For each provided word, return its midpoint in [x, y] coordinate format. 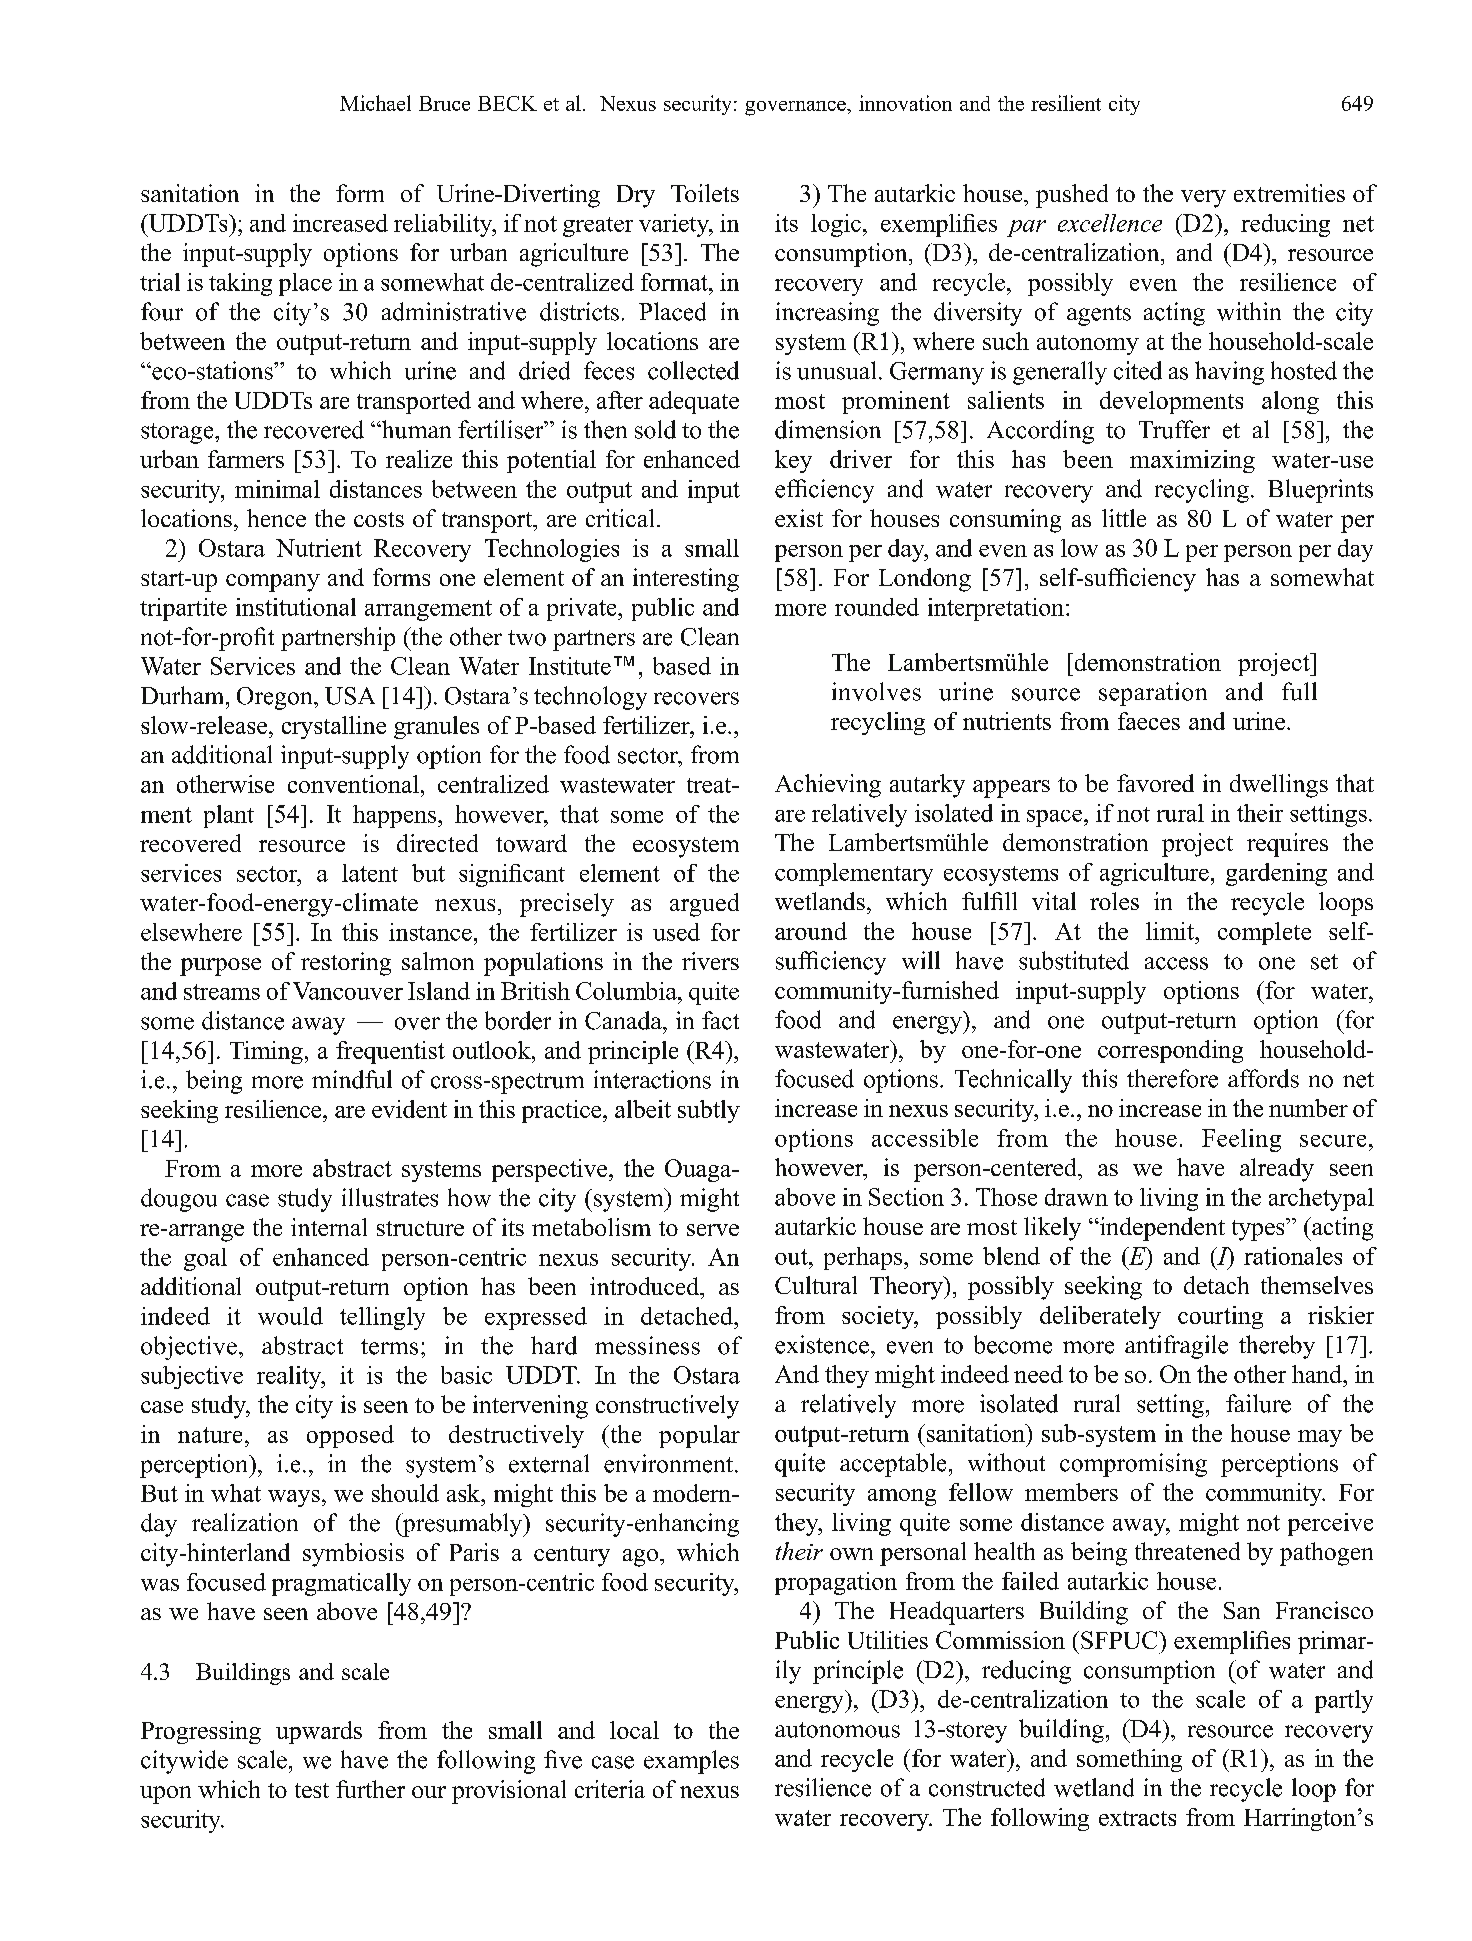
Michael [375, 103]
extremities [1289, 193]
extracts [1137, 1818]
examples [691, 1762]
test [312, 1790]
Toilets [705, 193]
